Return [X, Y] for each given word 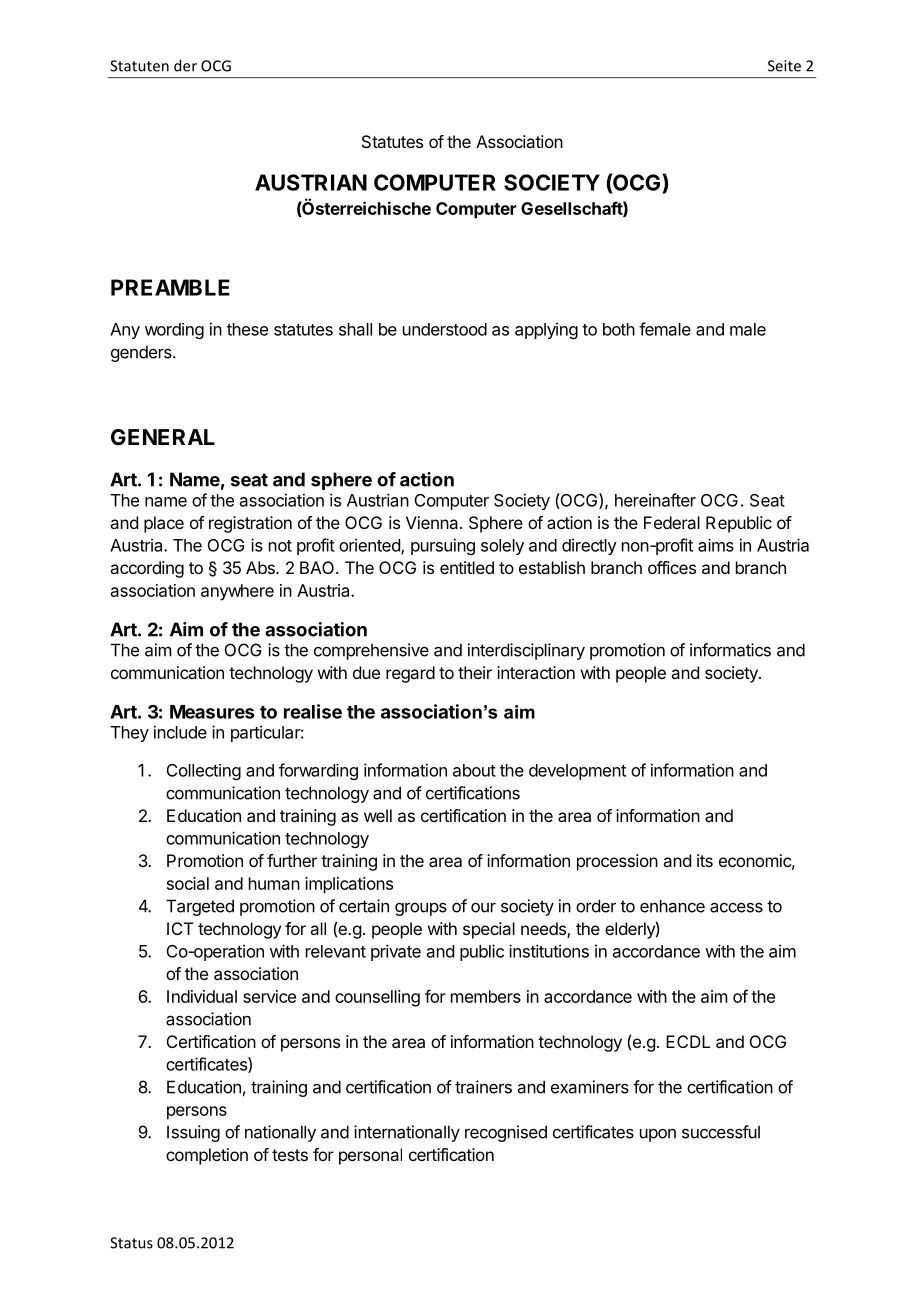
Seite [784, 66]
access [736, 907]
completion [207, 1156]
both [619, 329]
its [705, 860]
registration [250, 524]
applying [546, 330]
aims [716, 545]
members [486, 996]
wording [174, 331]
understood [445, 329]
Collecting [204, 772]
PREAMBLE [170, 287]
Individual [202, 996]
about [474, 770]
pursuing [443, 546]
